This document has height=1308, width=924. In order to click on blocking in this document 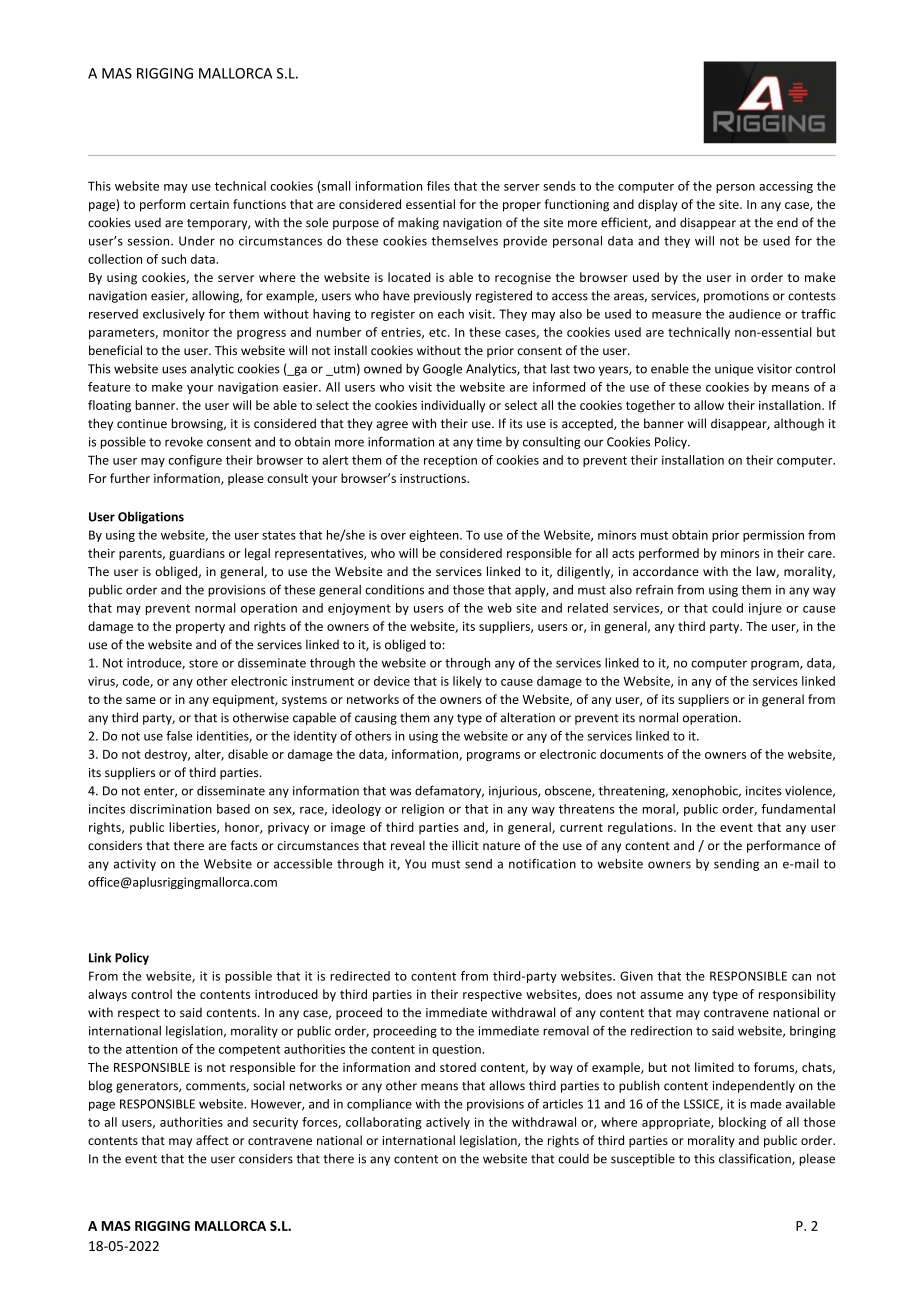, I will do `click(742, 1123)`.
